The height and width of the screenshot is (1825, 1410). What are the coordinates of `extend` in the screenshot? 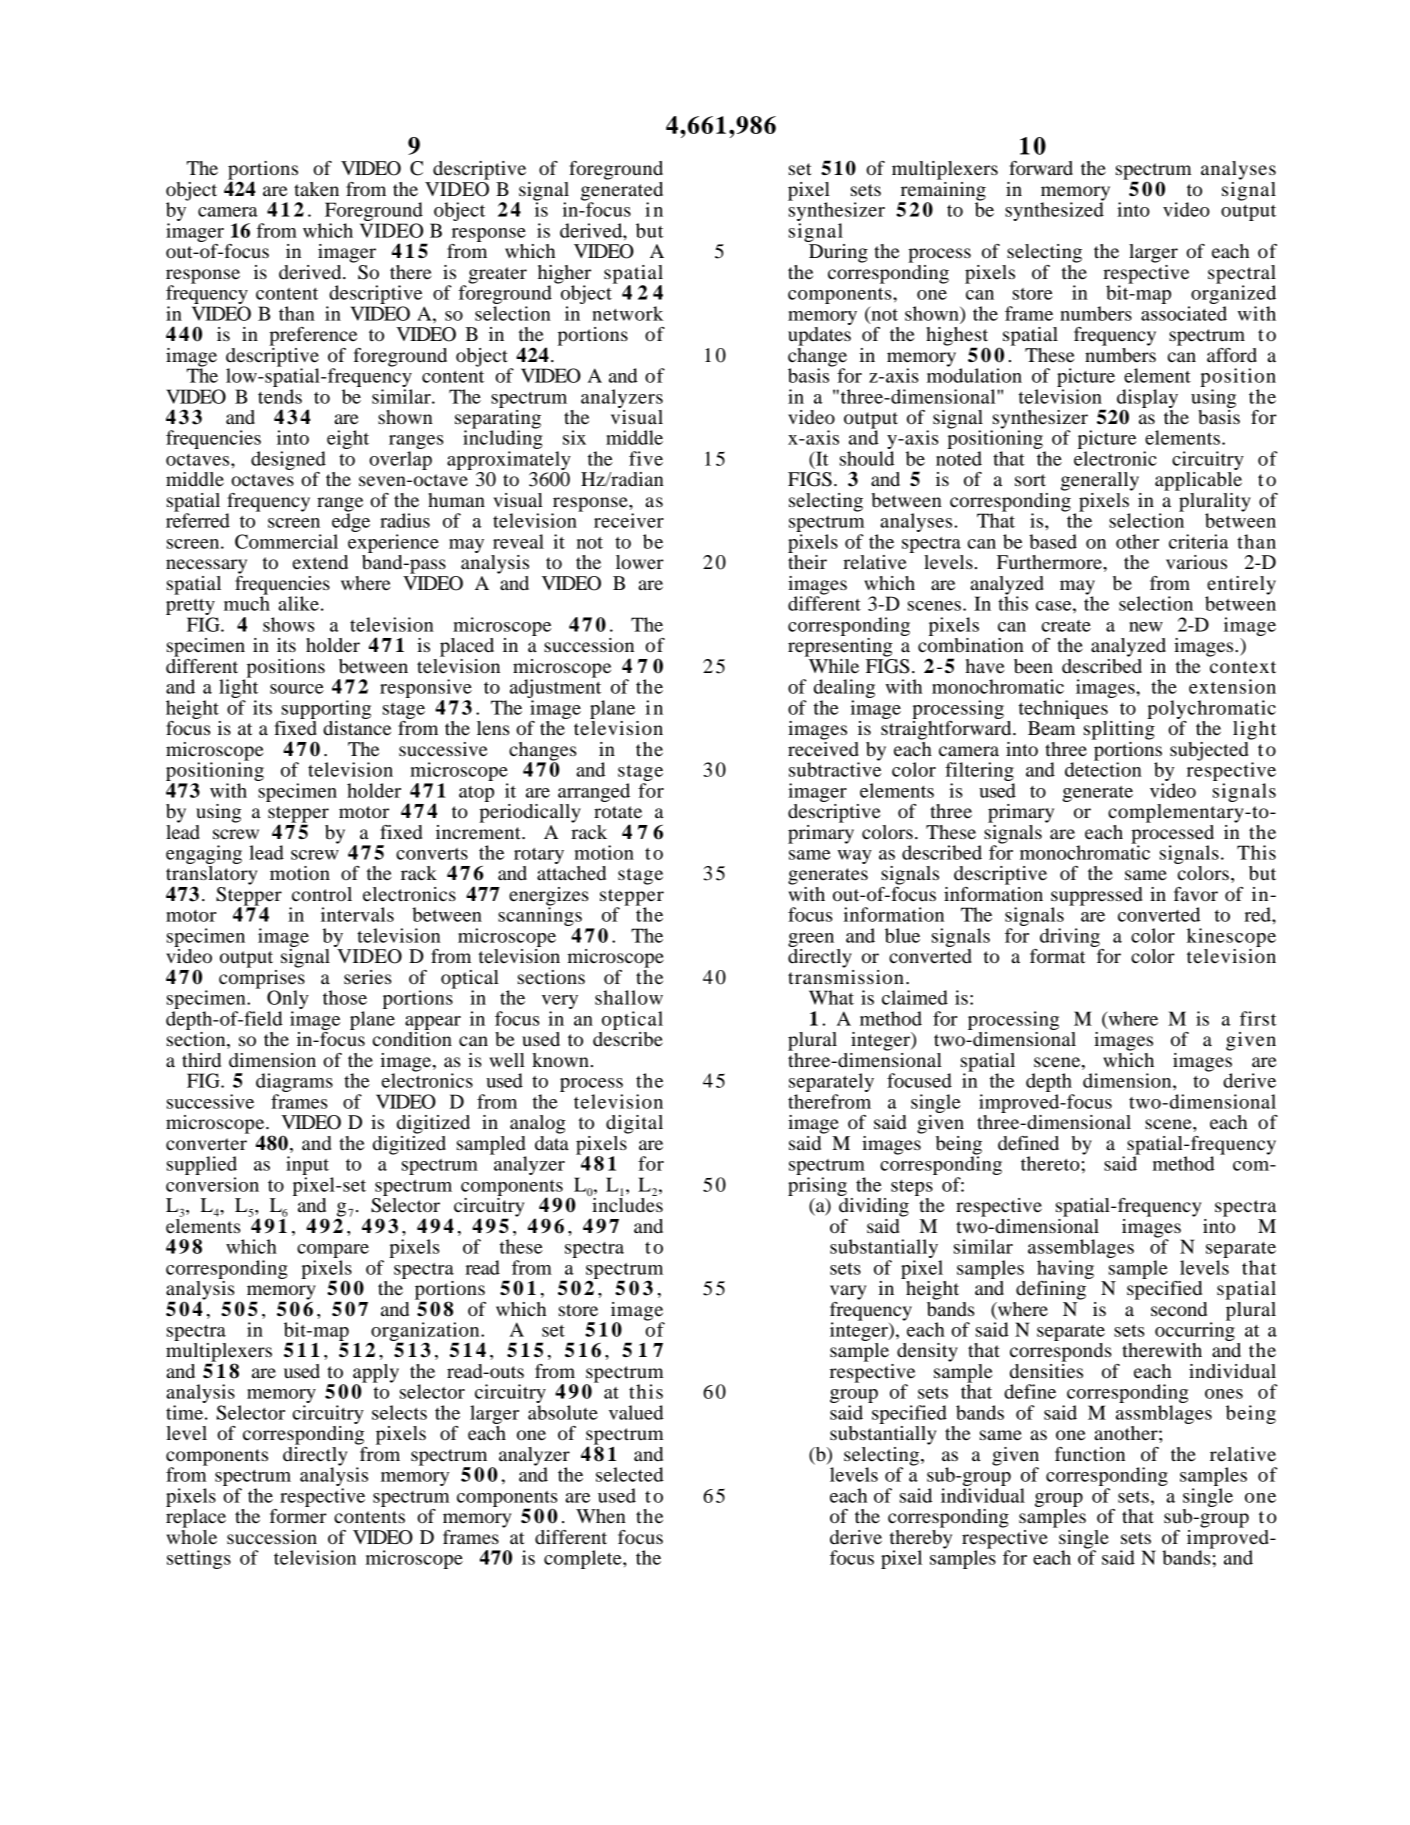 It's located at (320, 562).
